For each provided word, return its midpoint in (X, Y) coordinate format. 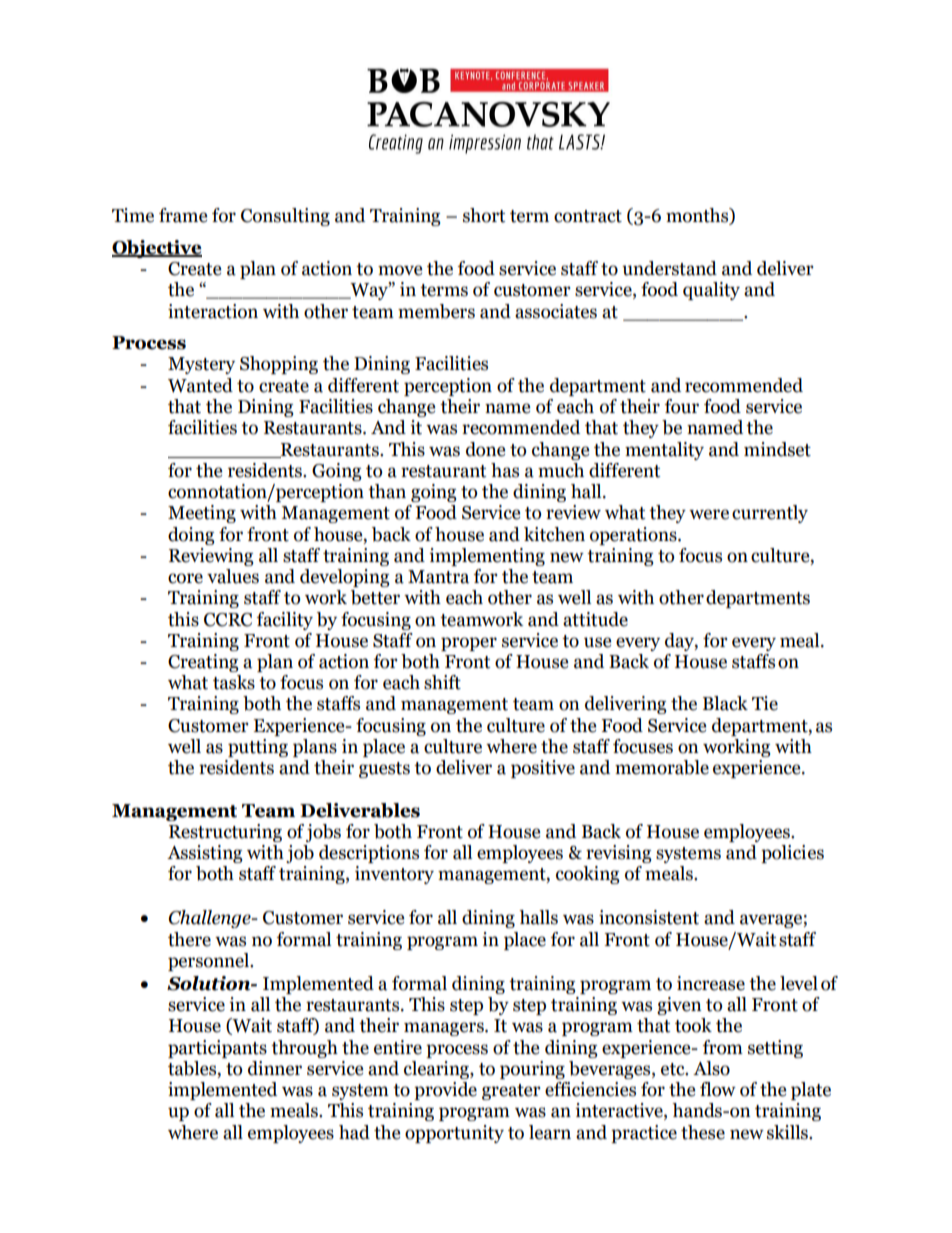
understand (669, 268)
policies (792, 854)
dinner (275, 1068)
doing (191, 536)
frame (183, 215)
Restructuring (225, 833)
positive (543, 769)
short (484, 215)
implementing (487, 557)
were (709, 514)
